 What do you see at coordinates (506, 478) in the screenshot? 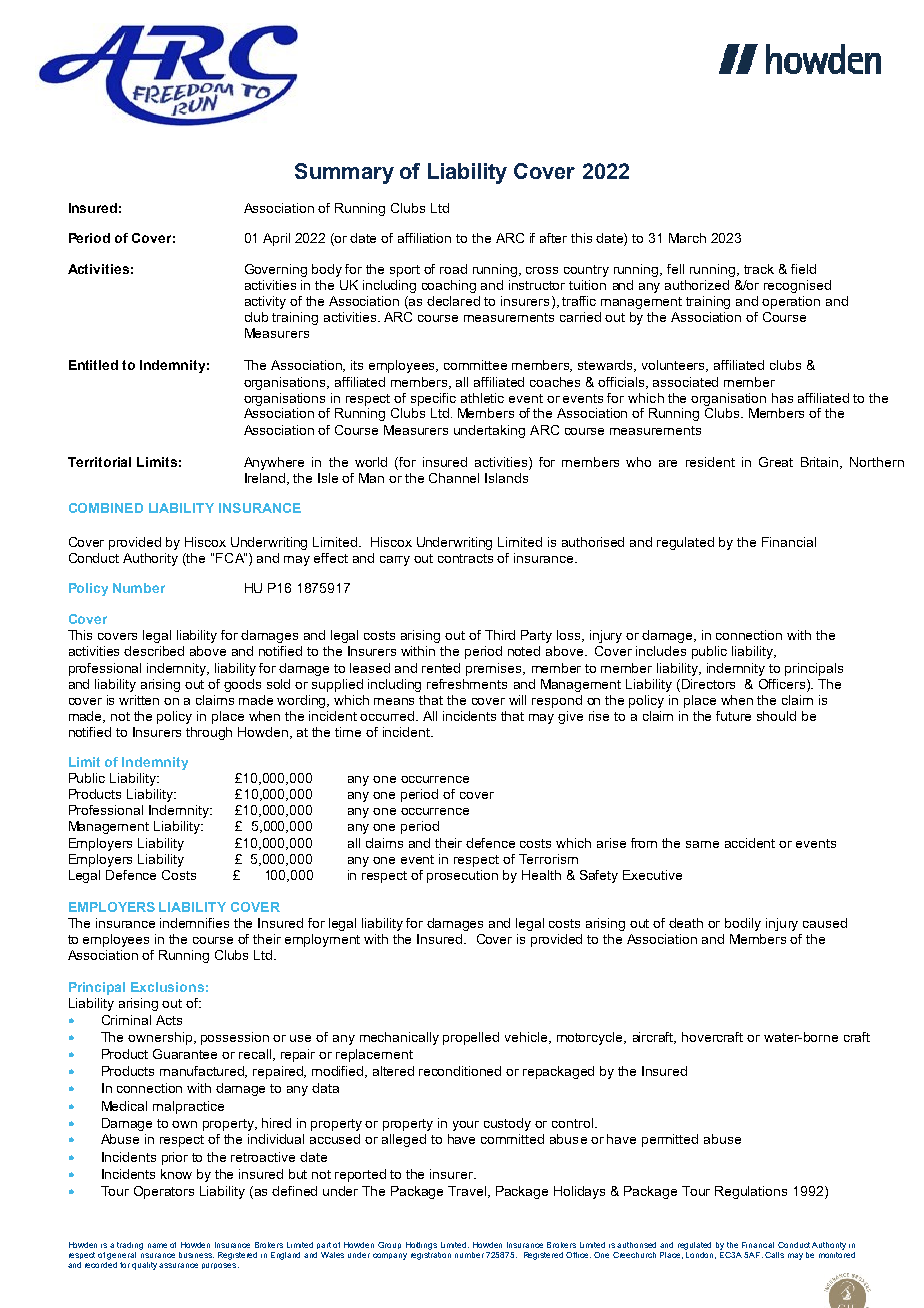
I see `Islands` at bounding box center [506, 478].
